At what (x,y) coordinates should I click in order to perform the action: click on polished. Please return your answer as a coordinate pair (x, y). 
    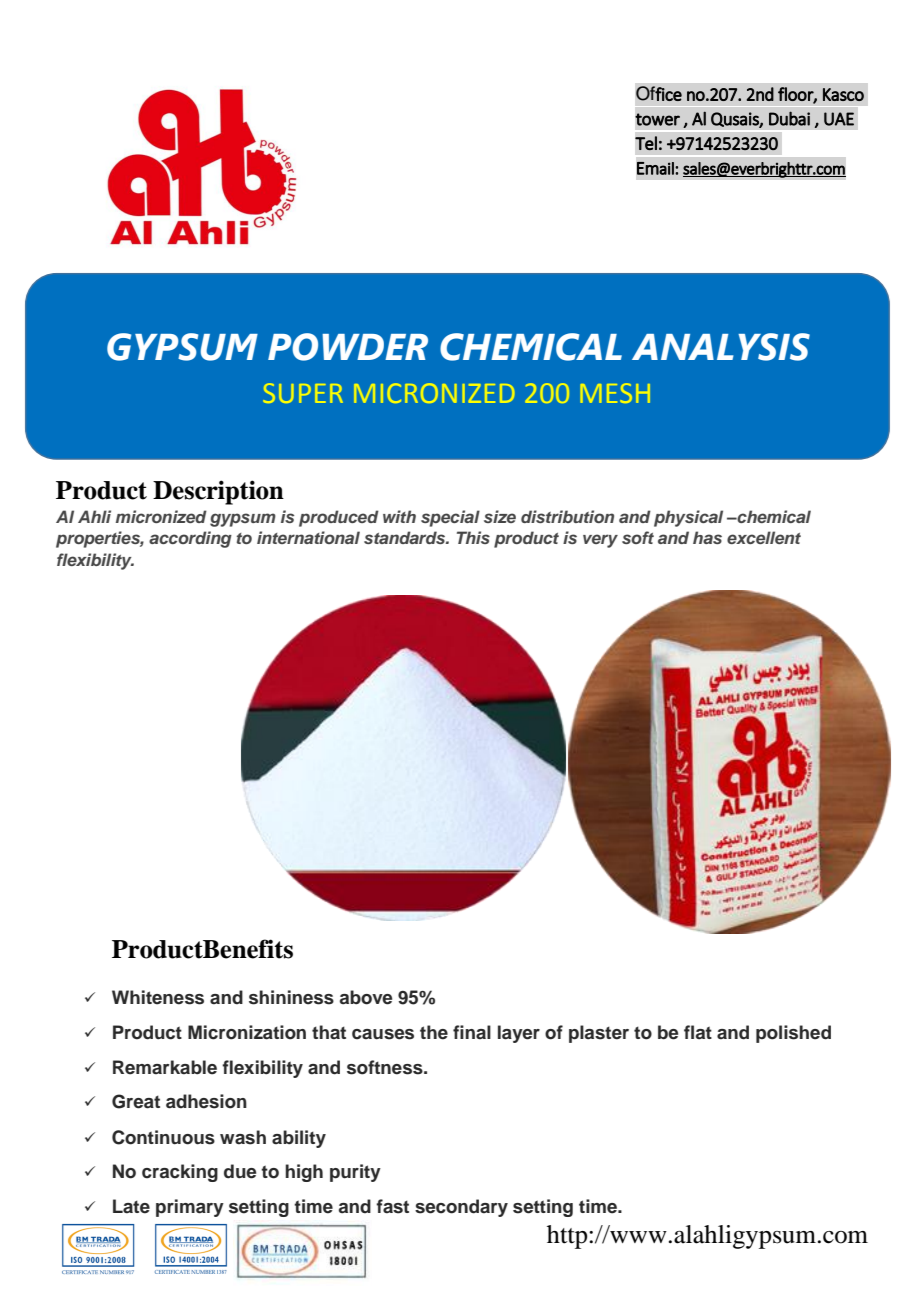
    Looking at the image, I should click on (793, 1034).
